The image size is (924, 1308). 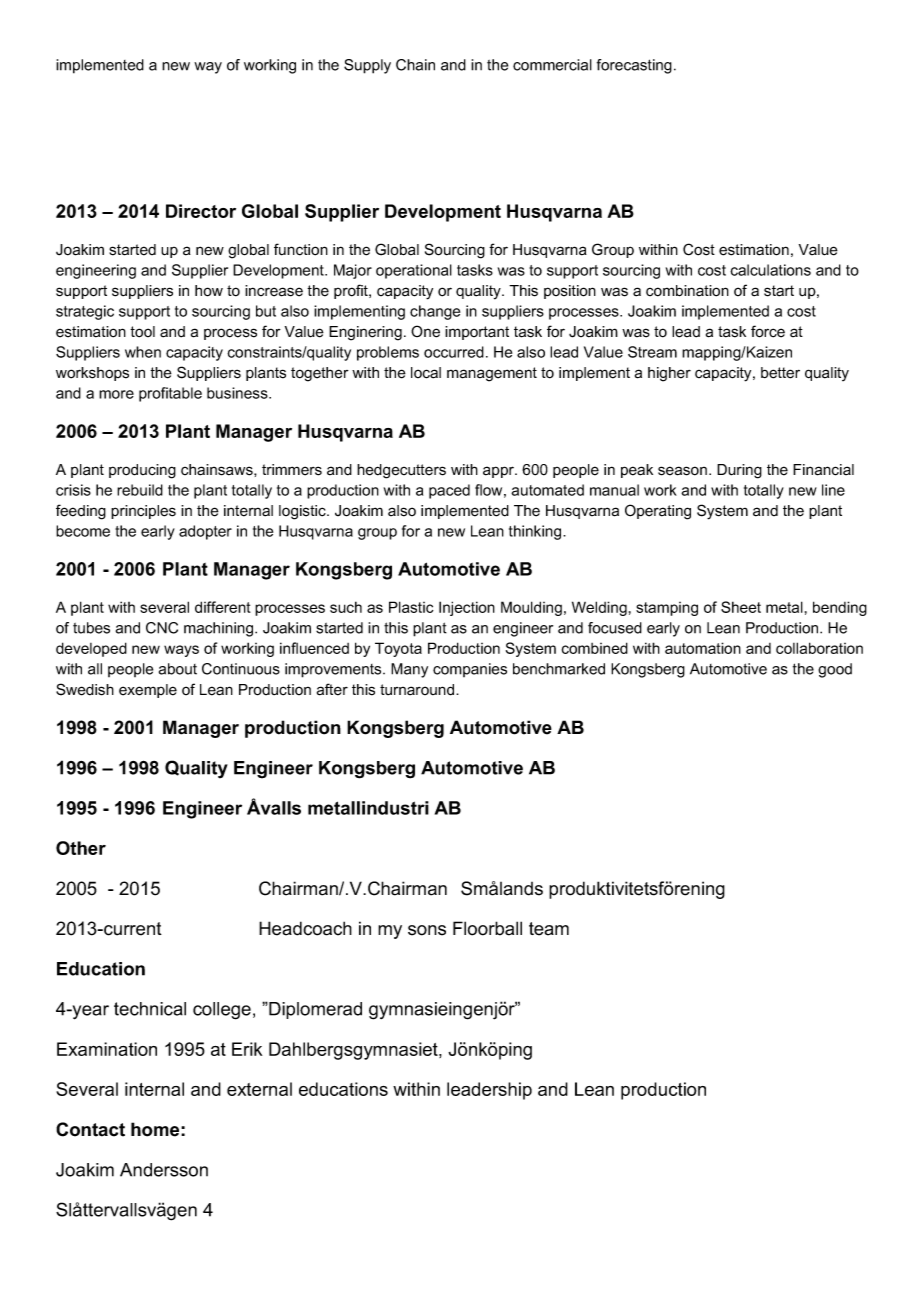 I want to click on During, so click(x=739, y=471).
